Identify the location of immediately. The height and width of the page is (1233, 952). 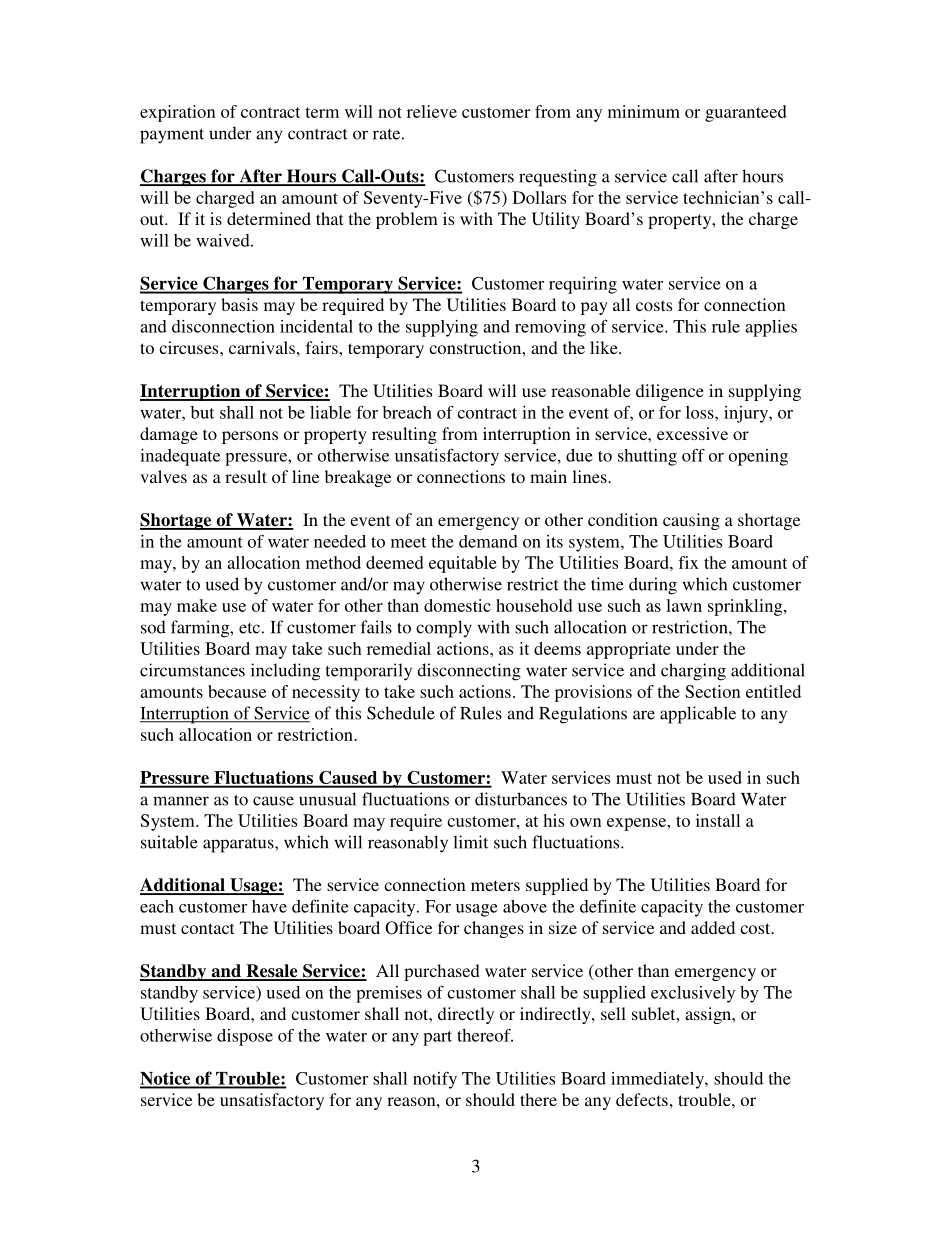
(658, 1080).
